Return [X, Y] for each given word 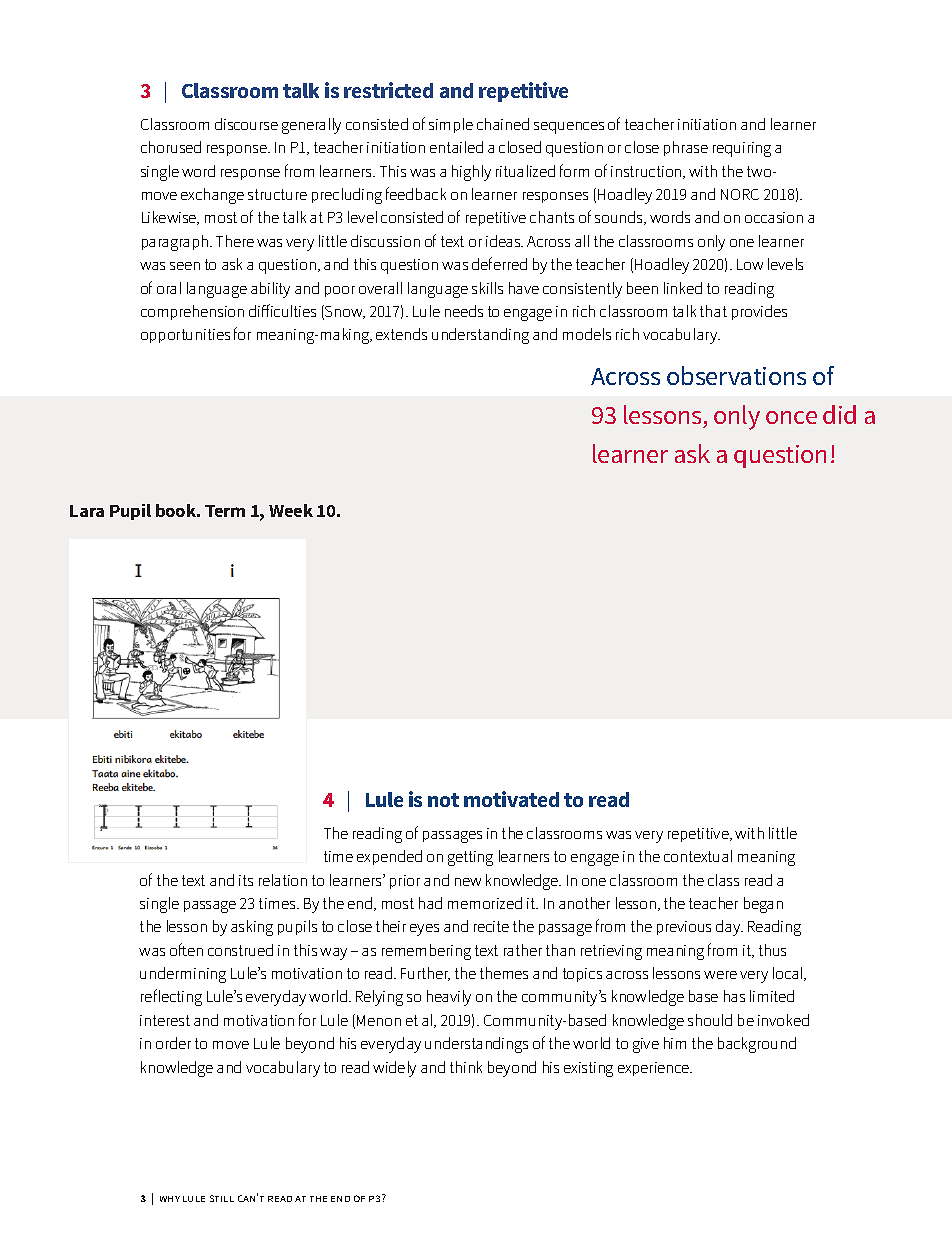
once [791, 417]
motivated [511, 799]
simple [451, 125]
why [170, 1199]
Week [291, 510]
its [246, 880]
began [763, 905]
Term [225, 511]
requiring [742, 149]
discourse [246, 124]
